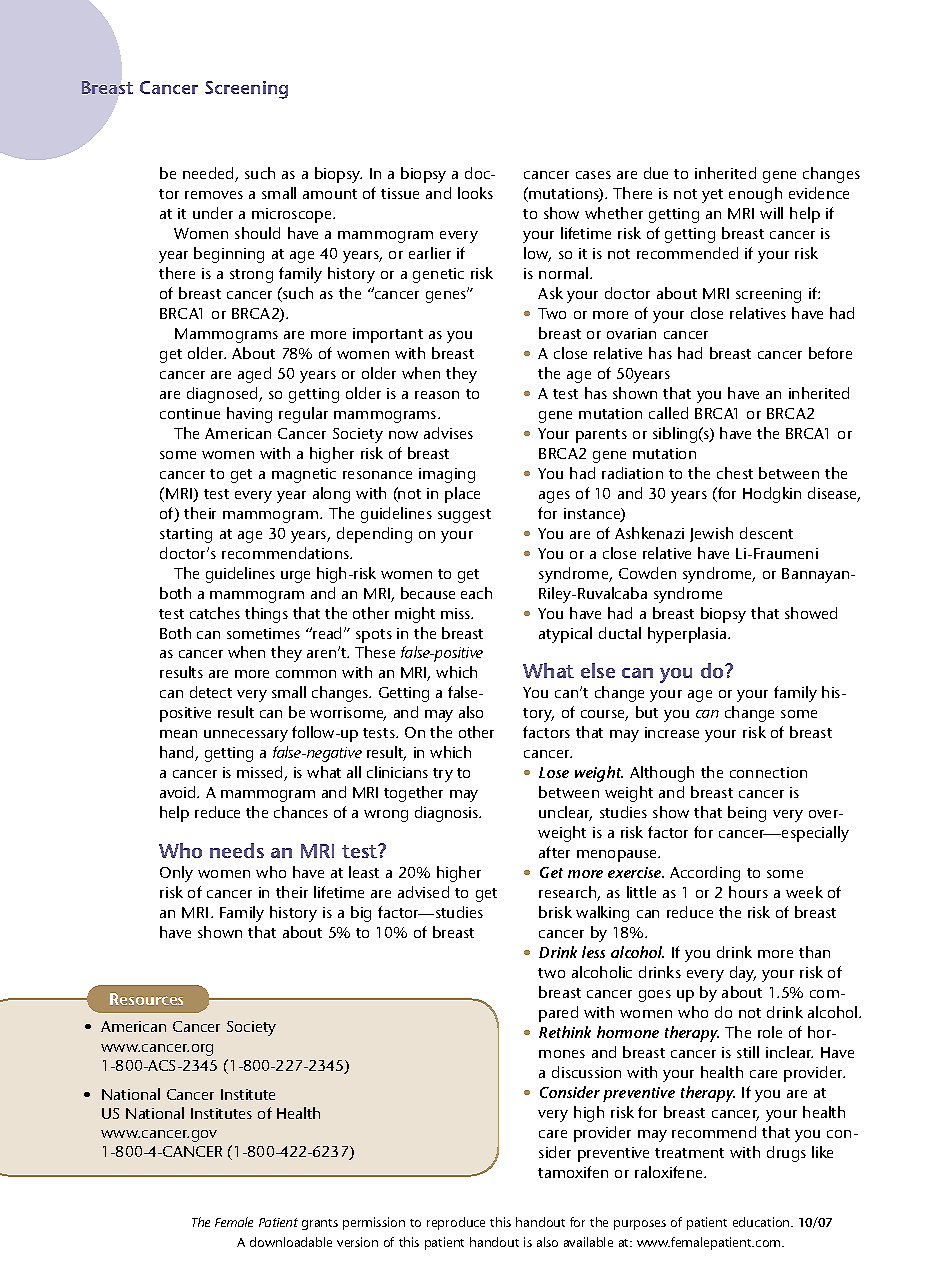 The height and width of the image is (1288, 943). What do you see at coordinates (735, 473) in the image?
I see `chest` at bounding box center [735, 473].
